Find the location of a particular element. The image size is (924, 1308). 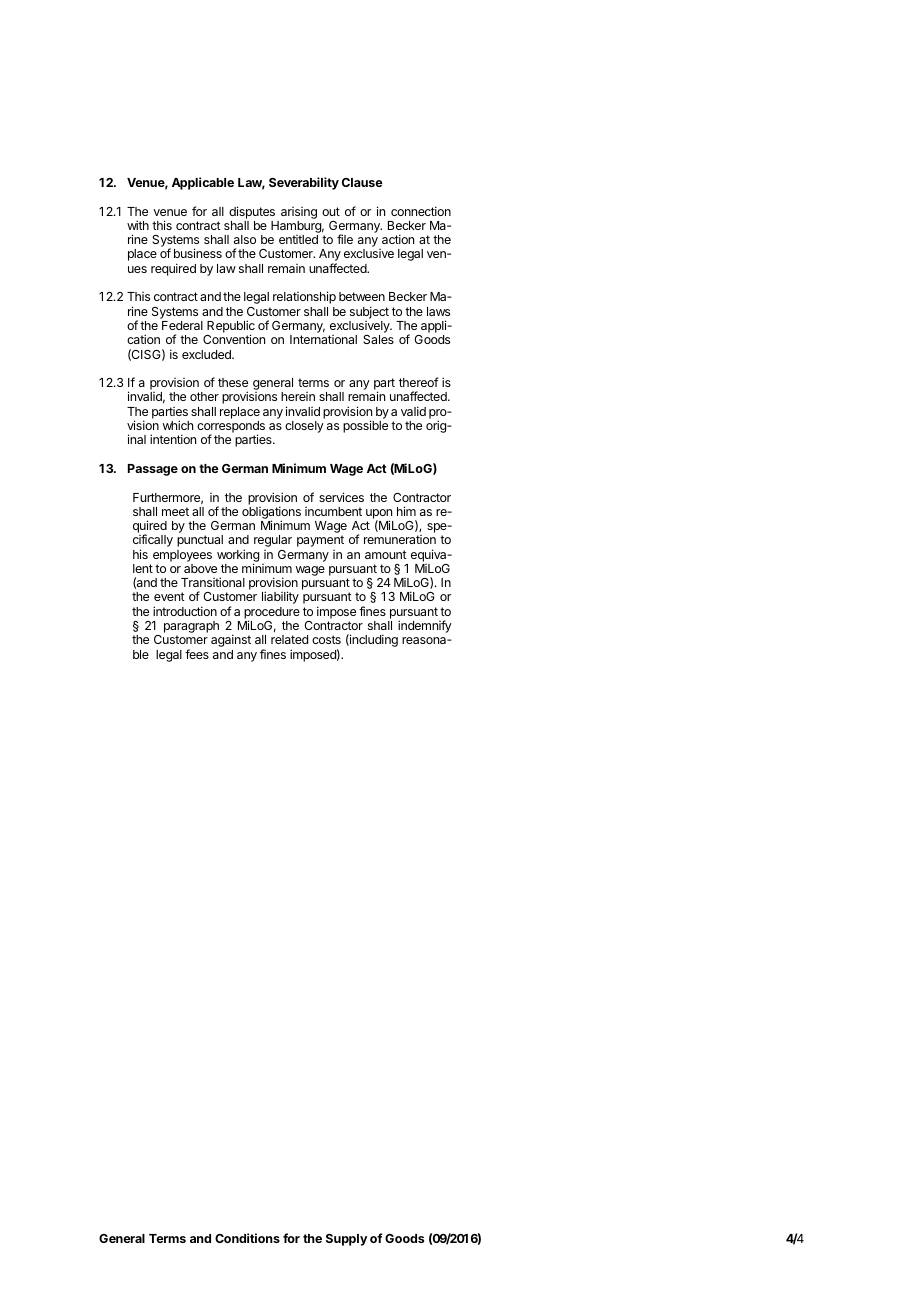

with is located at coordinates (138, 225).
